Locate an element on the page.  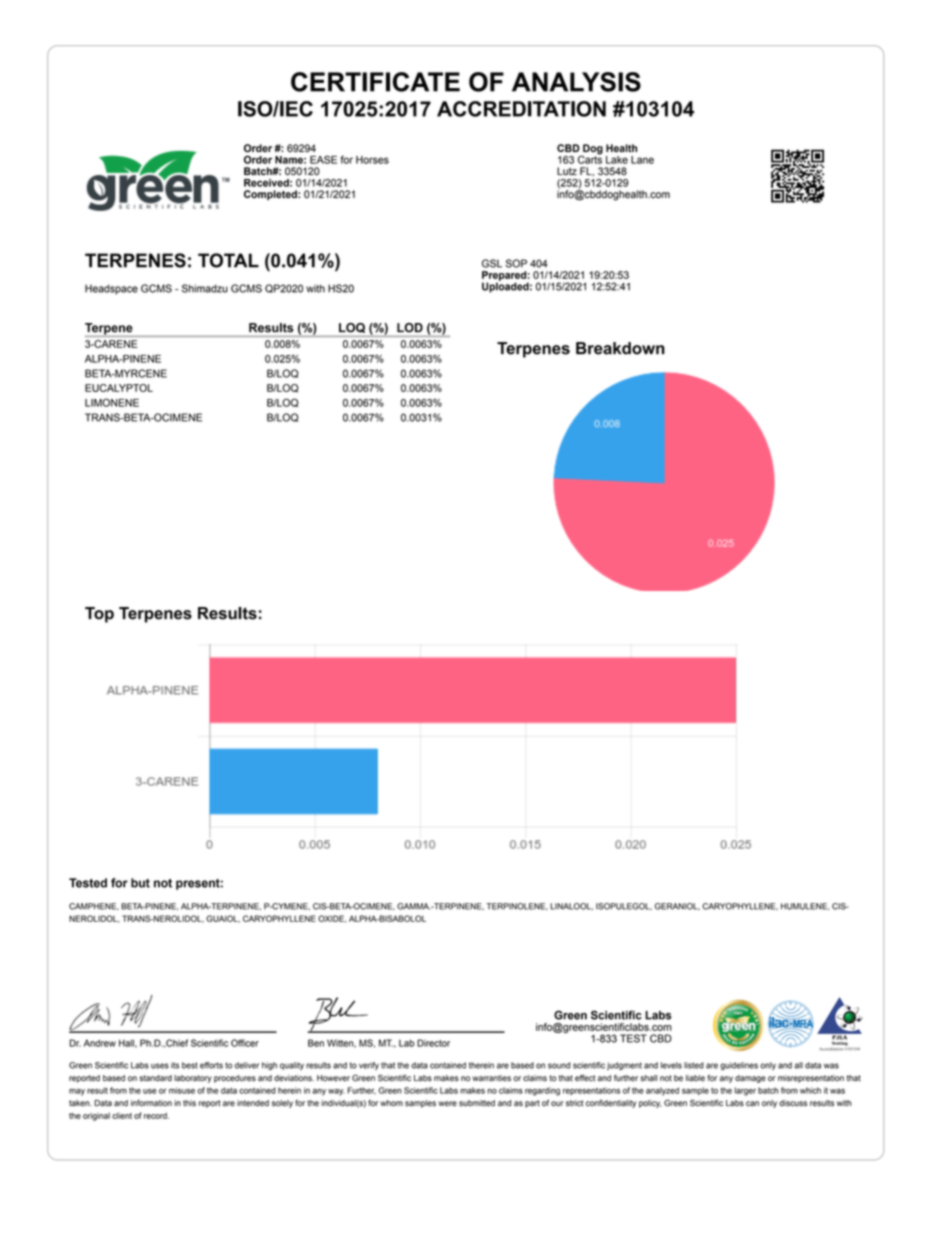
Top is located at coordinates (99, 615).
